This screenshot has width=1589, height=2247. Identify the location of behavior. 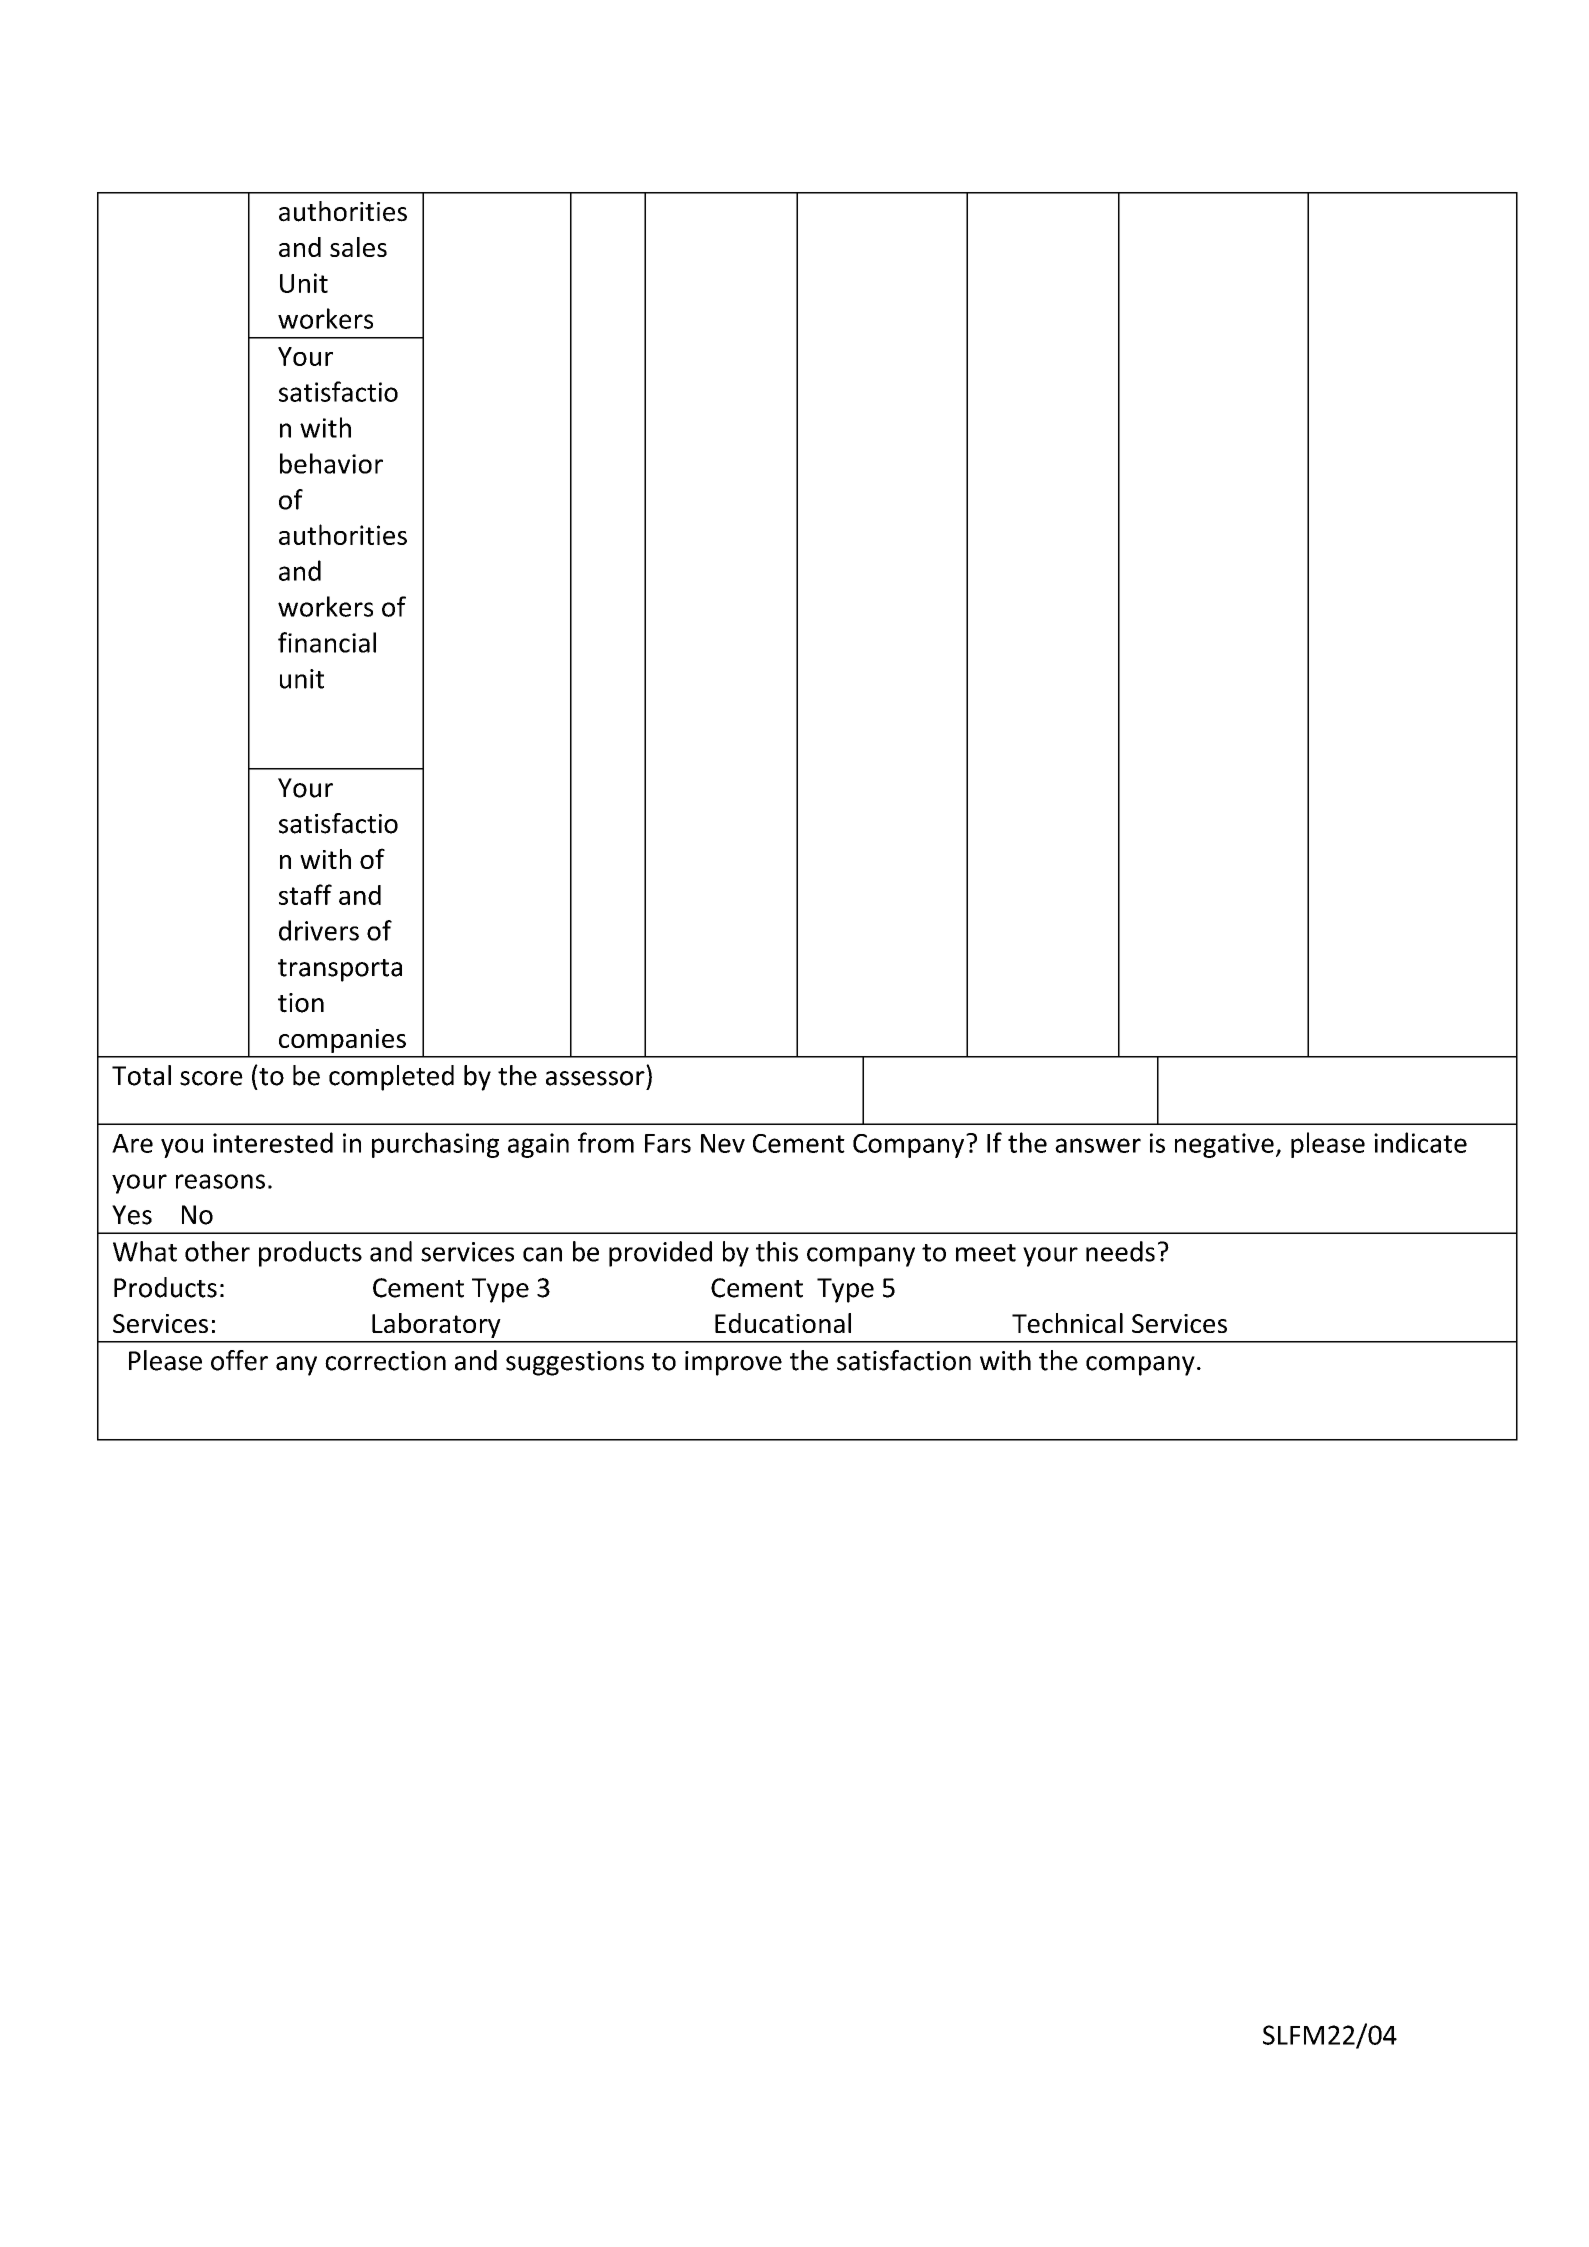
(331, 463).
